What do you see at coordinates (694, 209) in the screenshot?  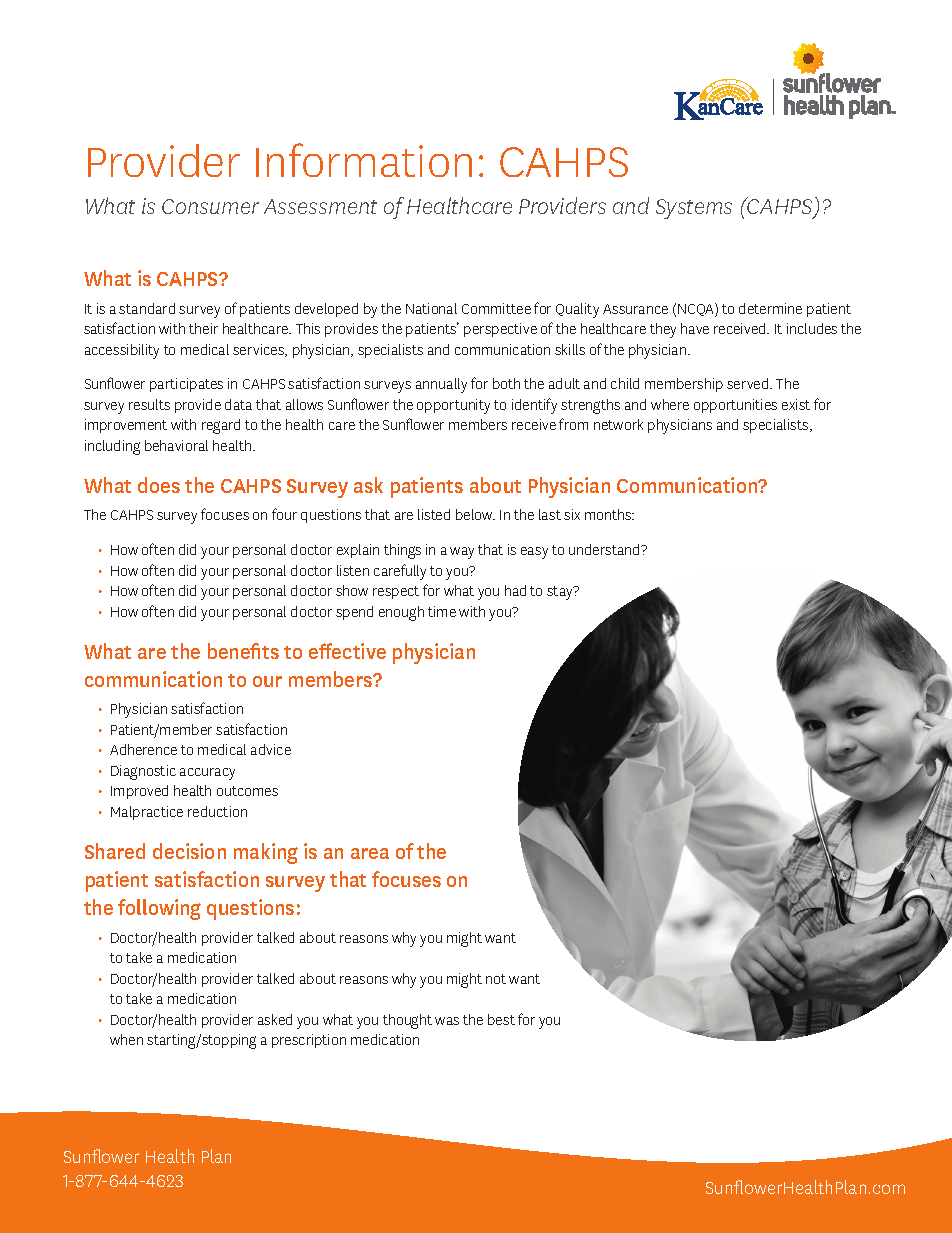 I see `Systems` at bounding box center [694, 209].
